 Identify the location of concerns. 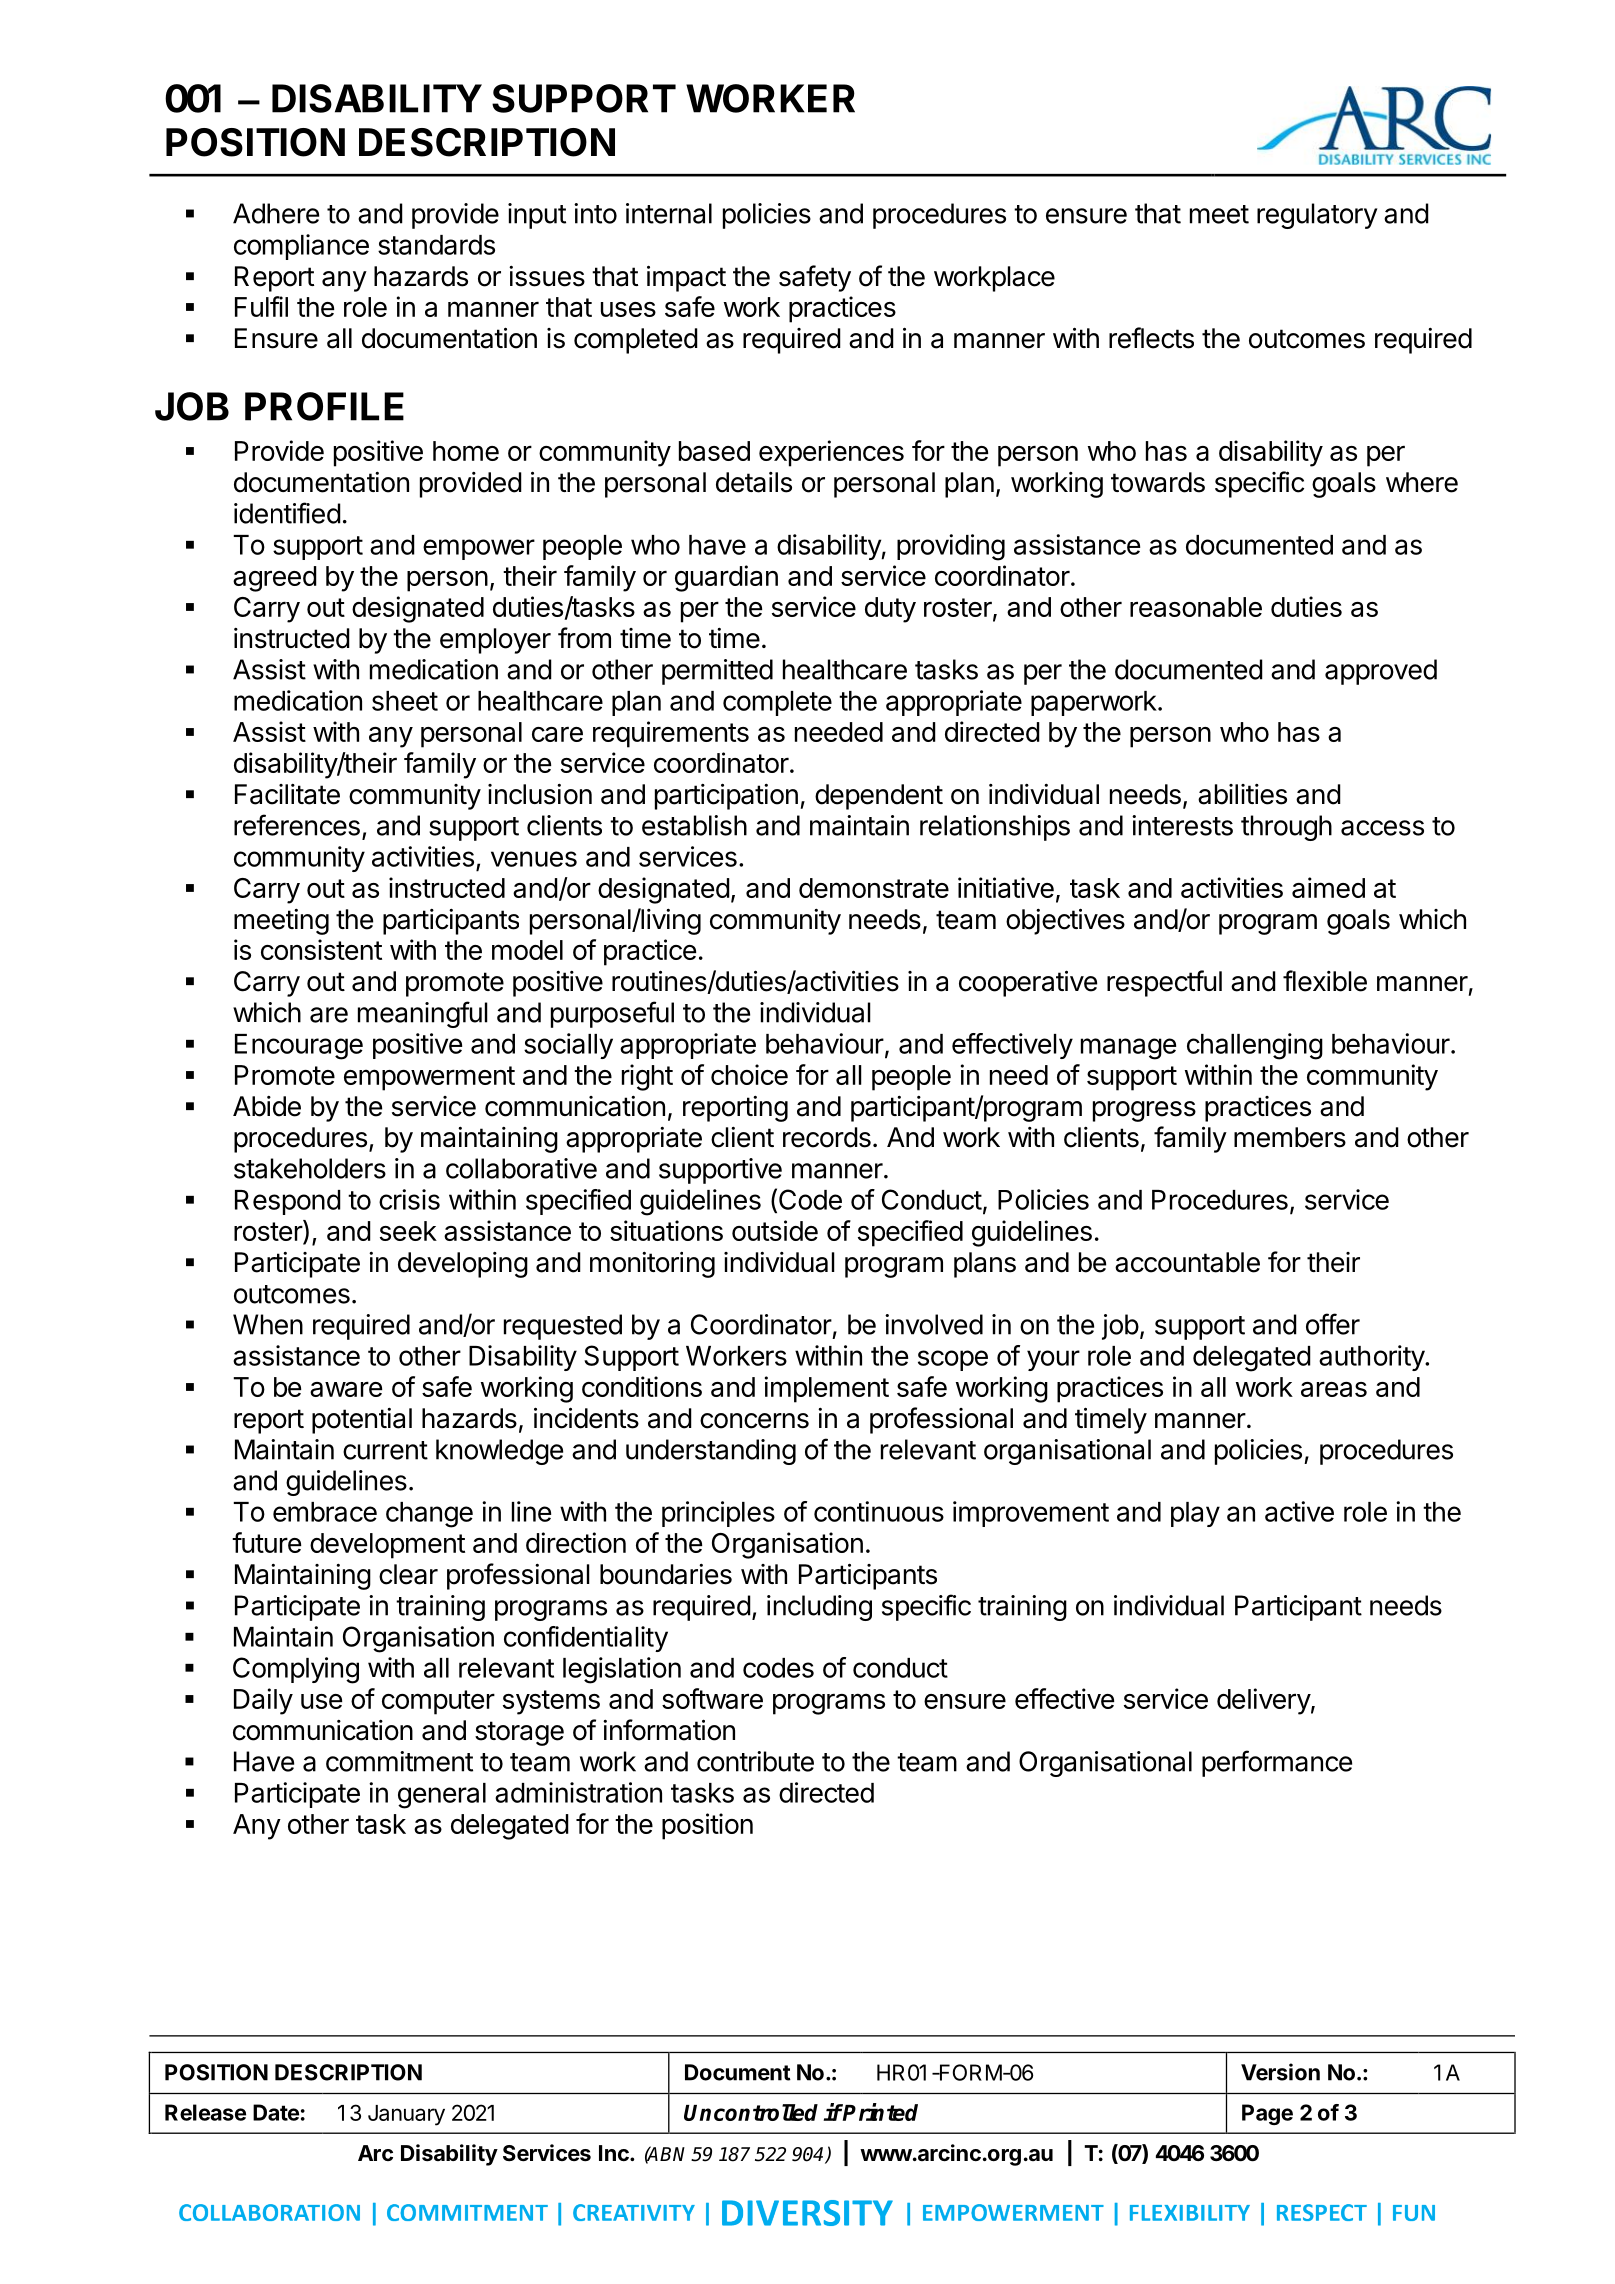
(754, 1421).
